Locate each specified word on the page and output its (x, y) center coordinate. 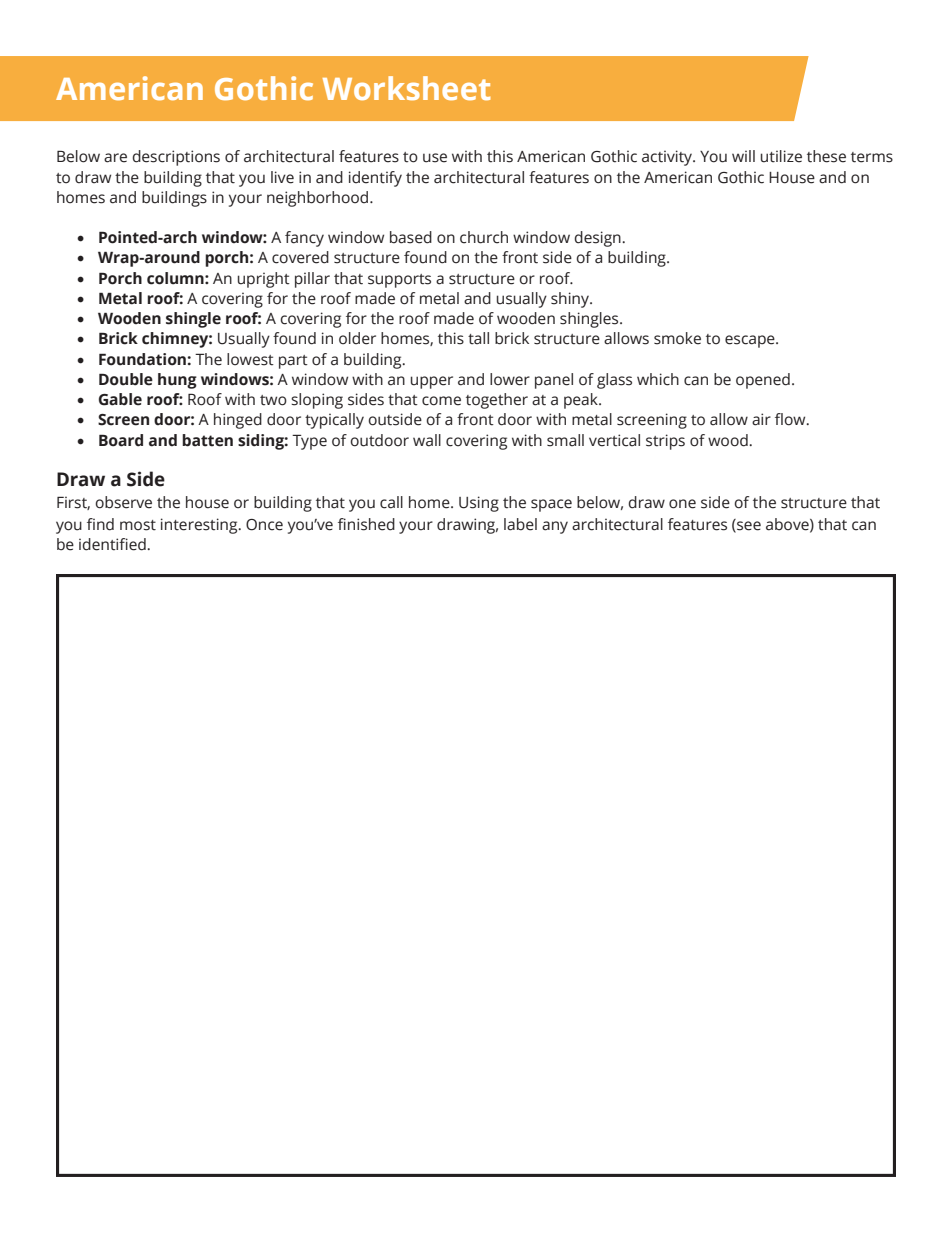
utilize (781, 156)
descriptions (176, 158)
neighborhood (319, 199)
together (497, 401)
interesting (200, 526)
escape (751, 341)
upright (264, 280)
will (743, 156)
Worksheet (407, 88)
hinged (238, 421)
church (484, 237)
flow (791, 419)
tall (478, 338)
